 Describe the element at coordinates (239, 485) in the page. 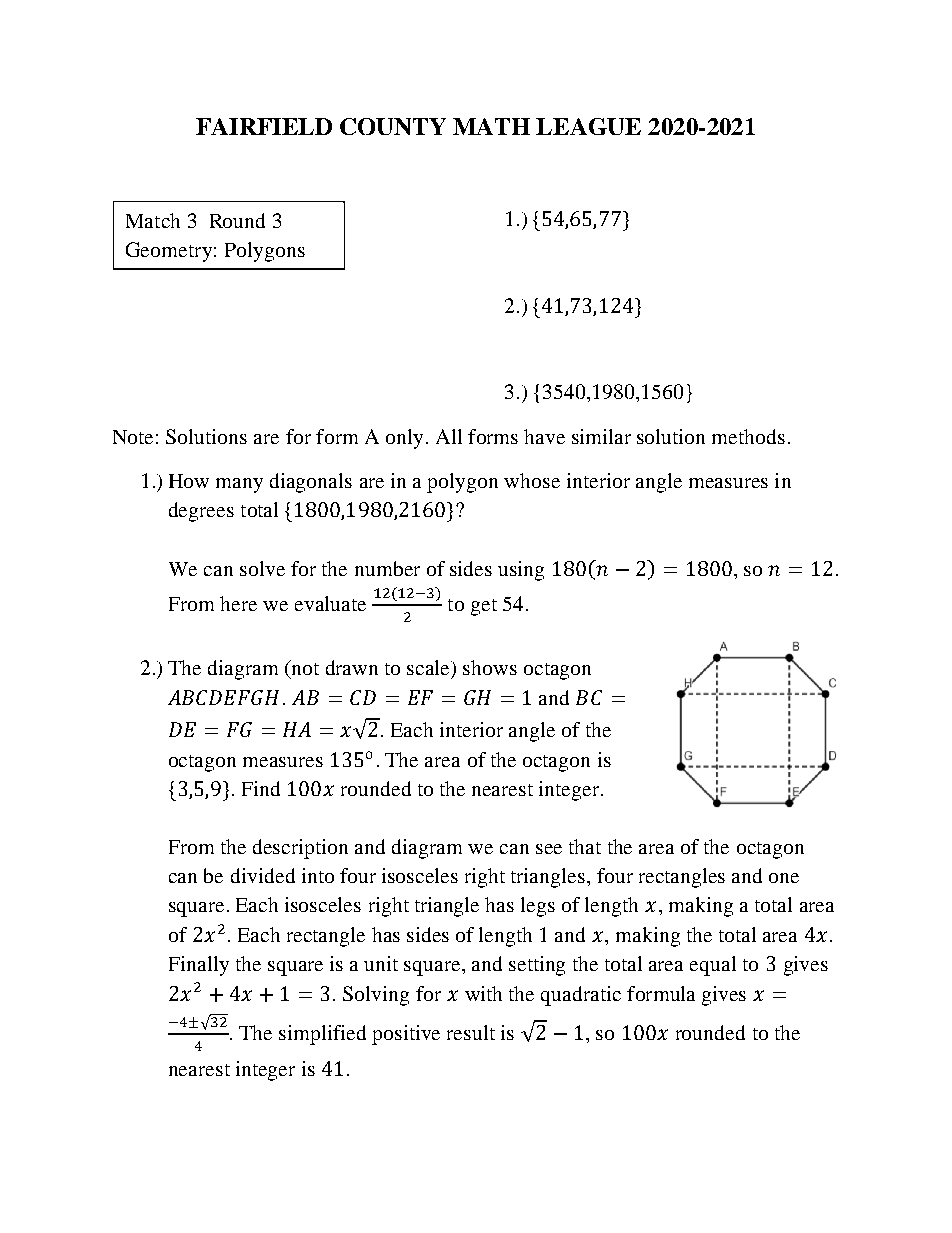

I see `many` at that location.
